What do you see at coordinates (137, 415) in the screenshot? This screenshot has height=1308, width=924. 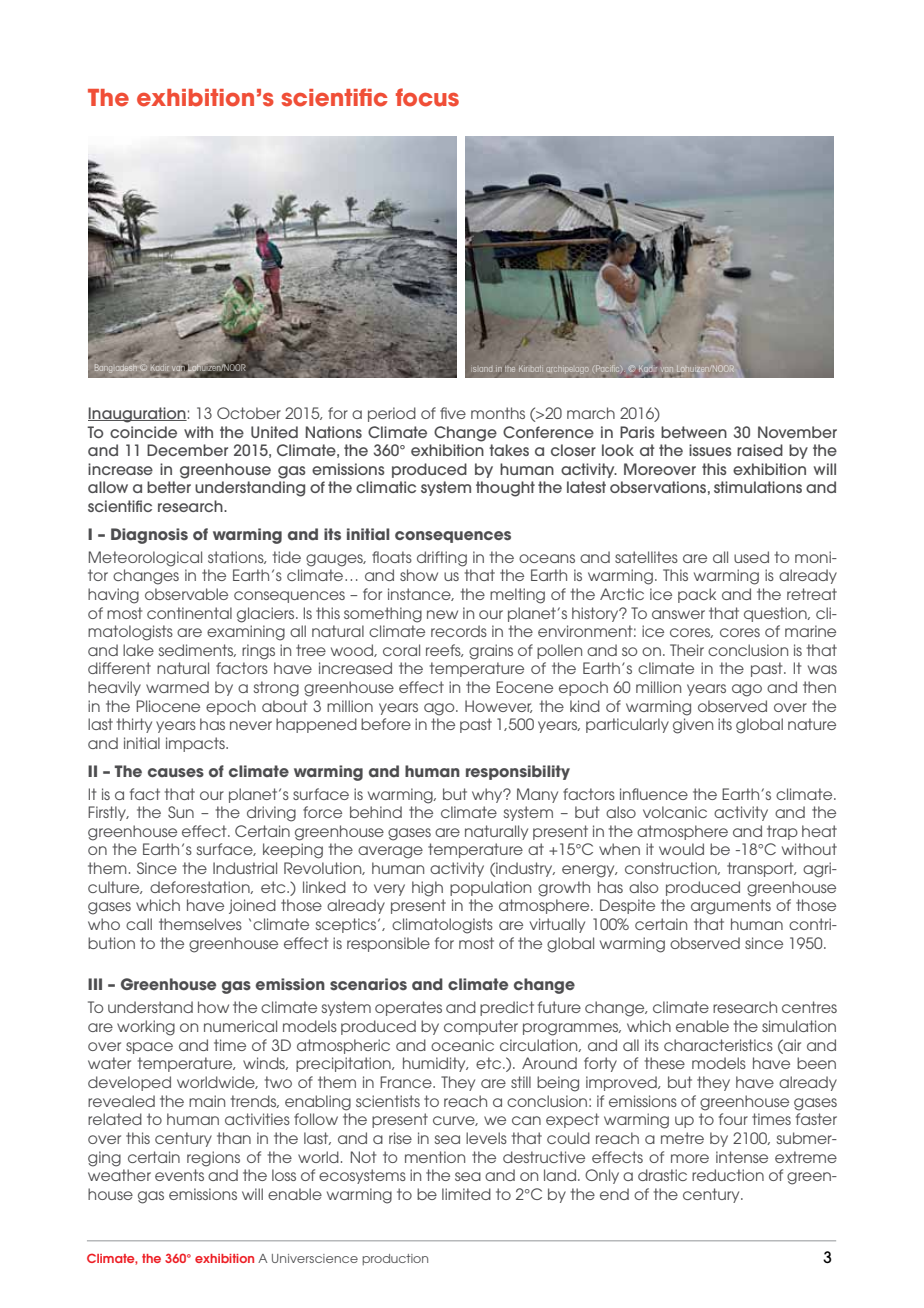 I see `Inauguration` at bounding box center [137, 415].
